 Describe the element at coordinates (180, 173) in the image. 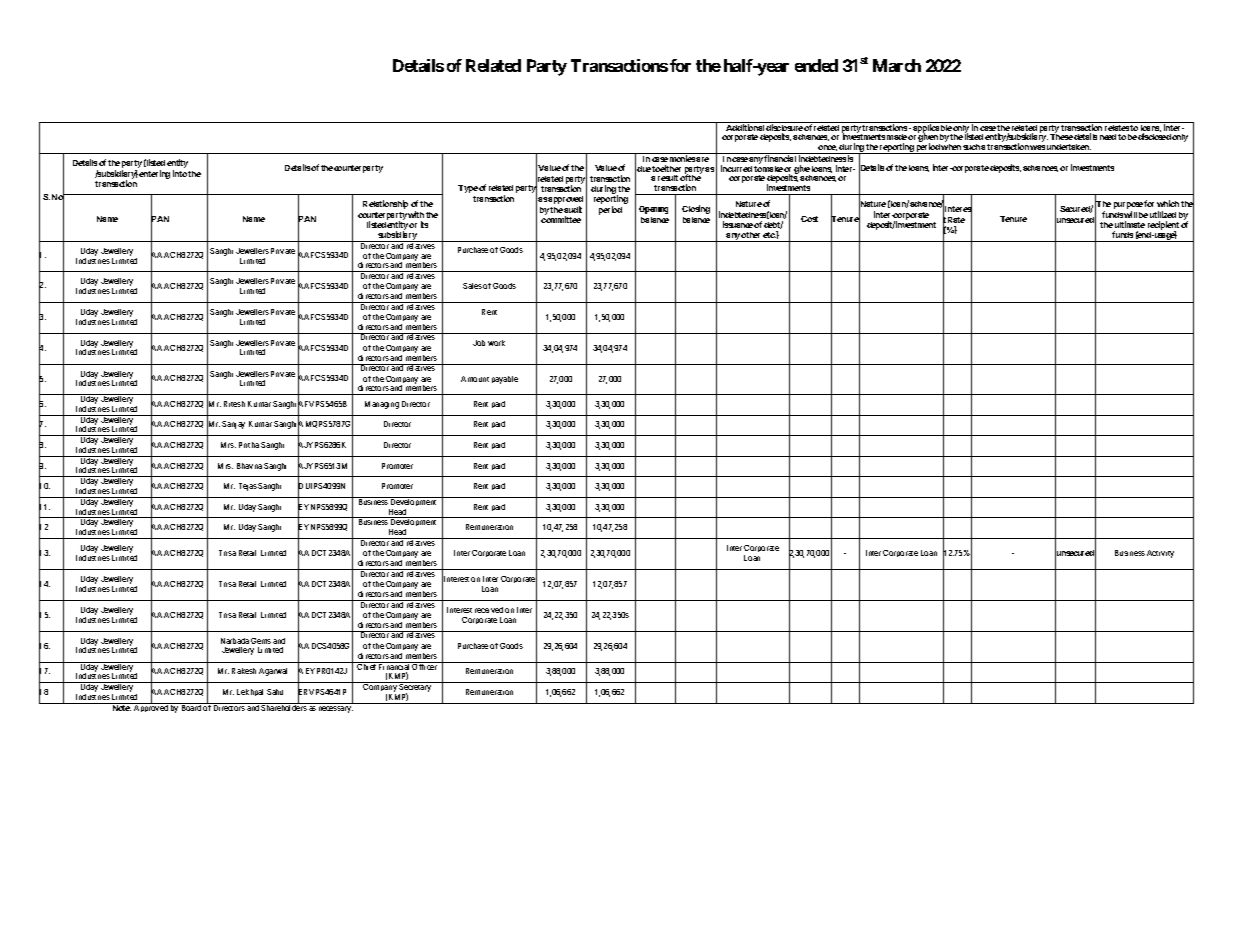

I see `into` at that location.
